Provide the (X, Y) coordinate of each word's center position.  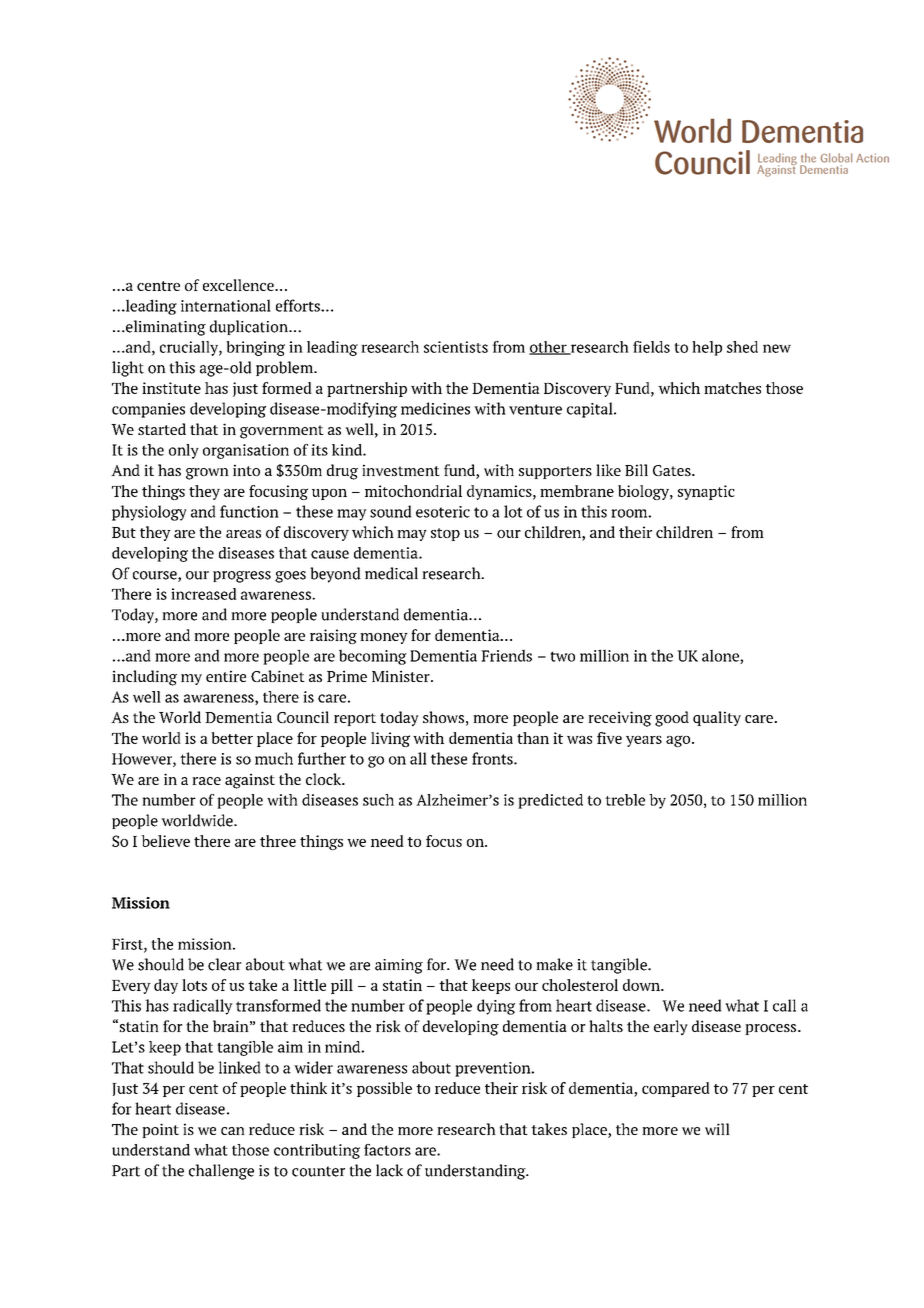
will (717, 1129)
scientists (456, 347)
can (233, 1131)
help (707, 348)
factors (387, 1150)
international (226, 305)
